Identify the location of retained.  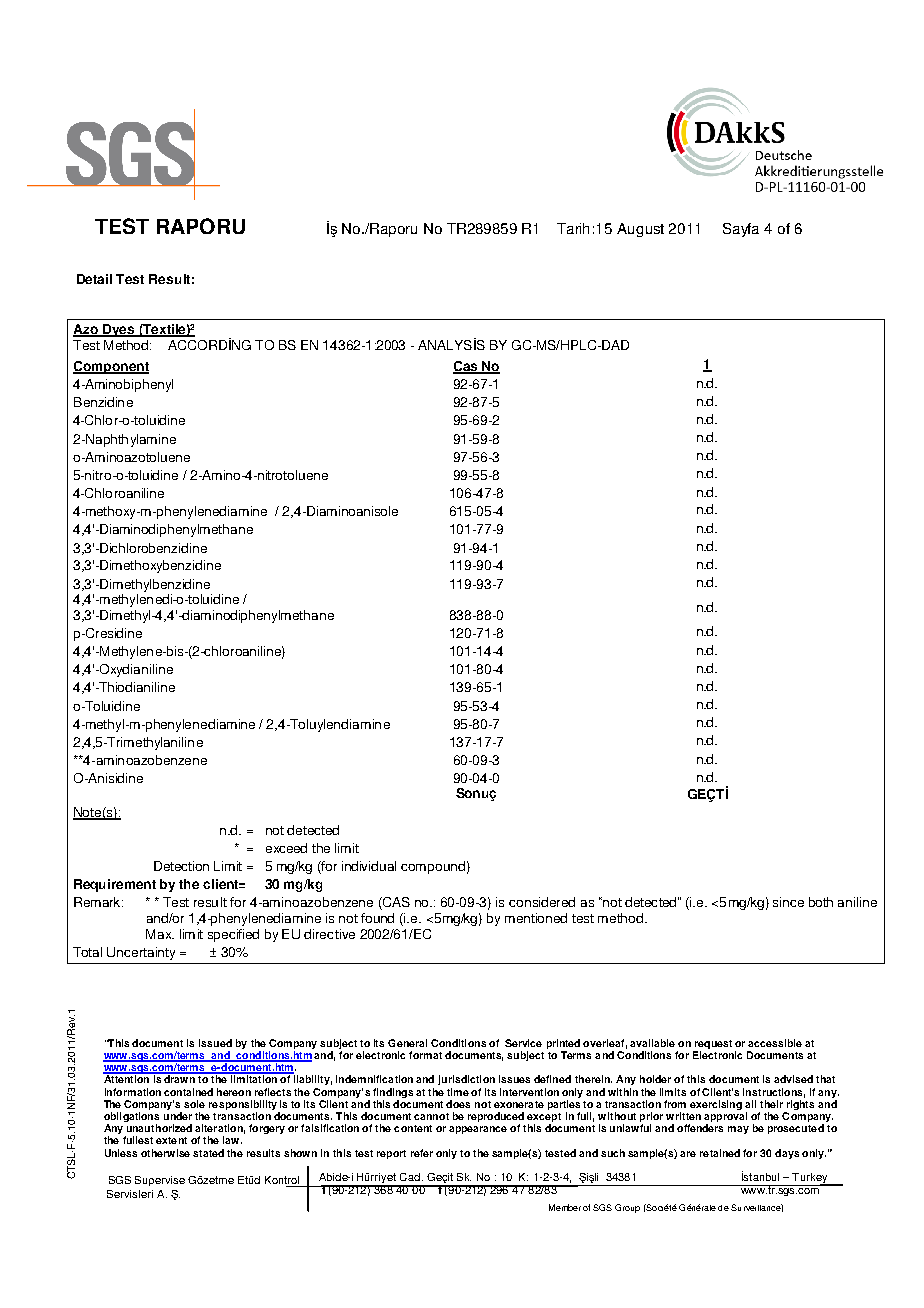
(720, 1153).
